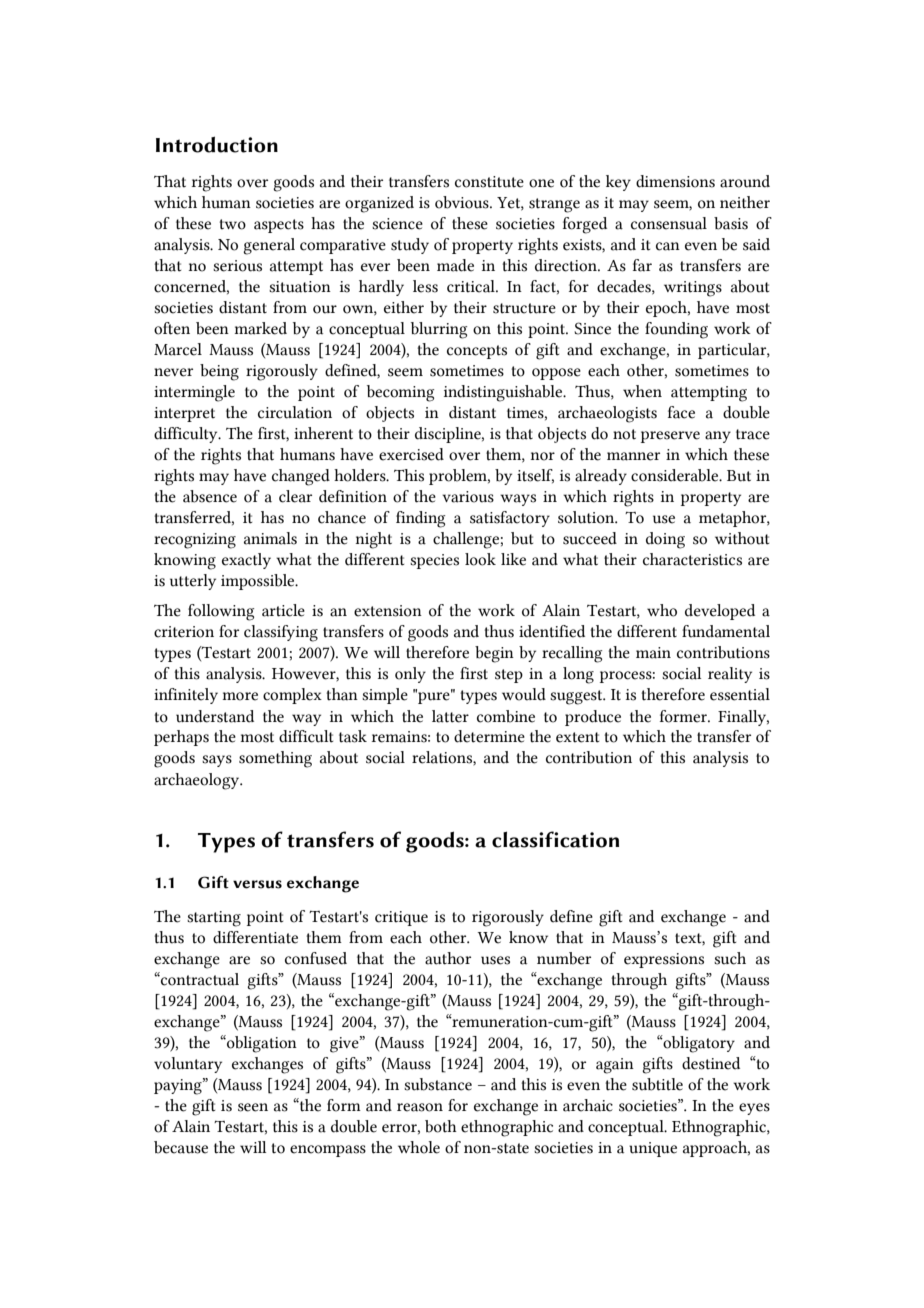 The height and width of the page is (1308, 924). Describe the element at coordinates (217, 144) in the page. I see `Introduction` at that location.
